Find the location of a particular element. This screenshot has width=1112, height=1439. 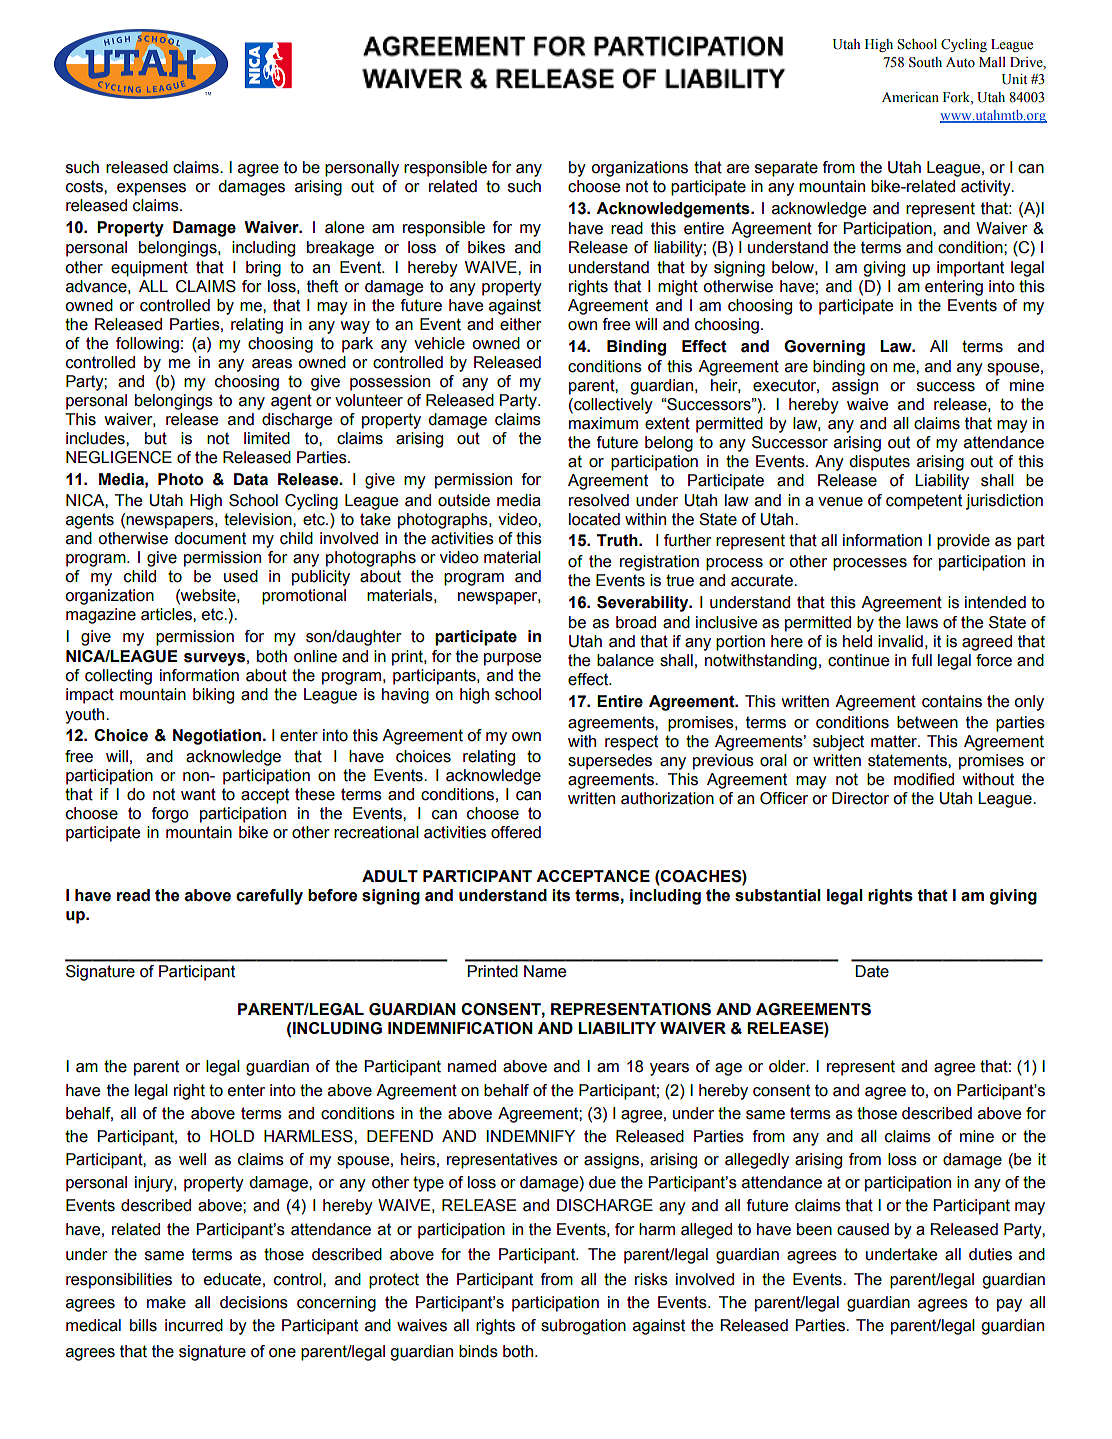

between is located at coordinates (927, 722).
